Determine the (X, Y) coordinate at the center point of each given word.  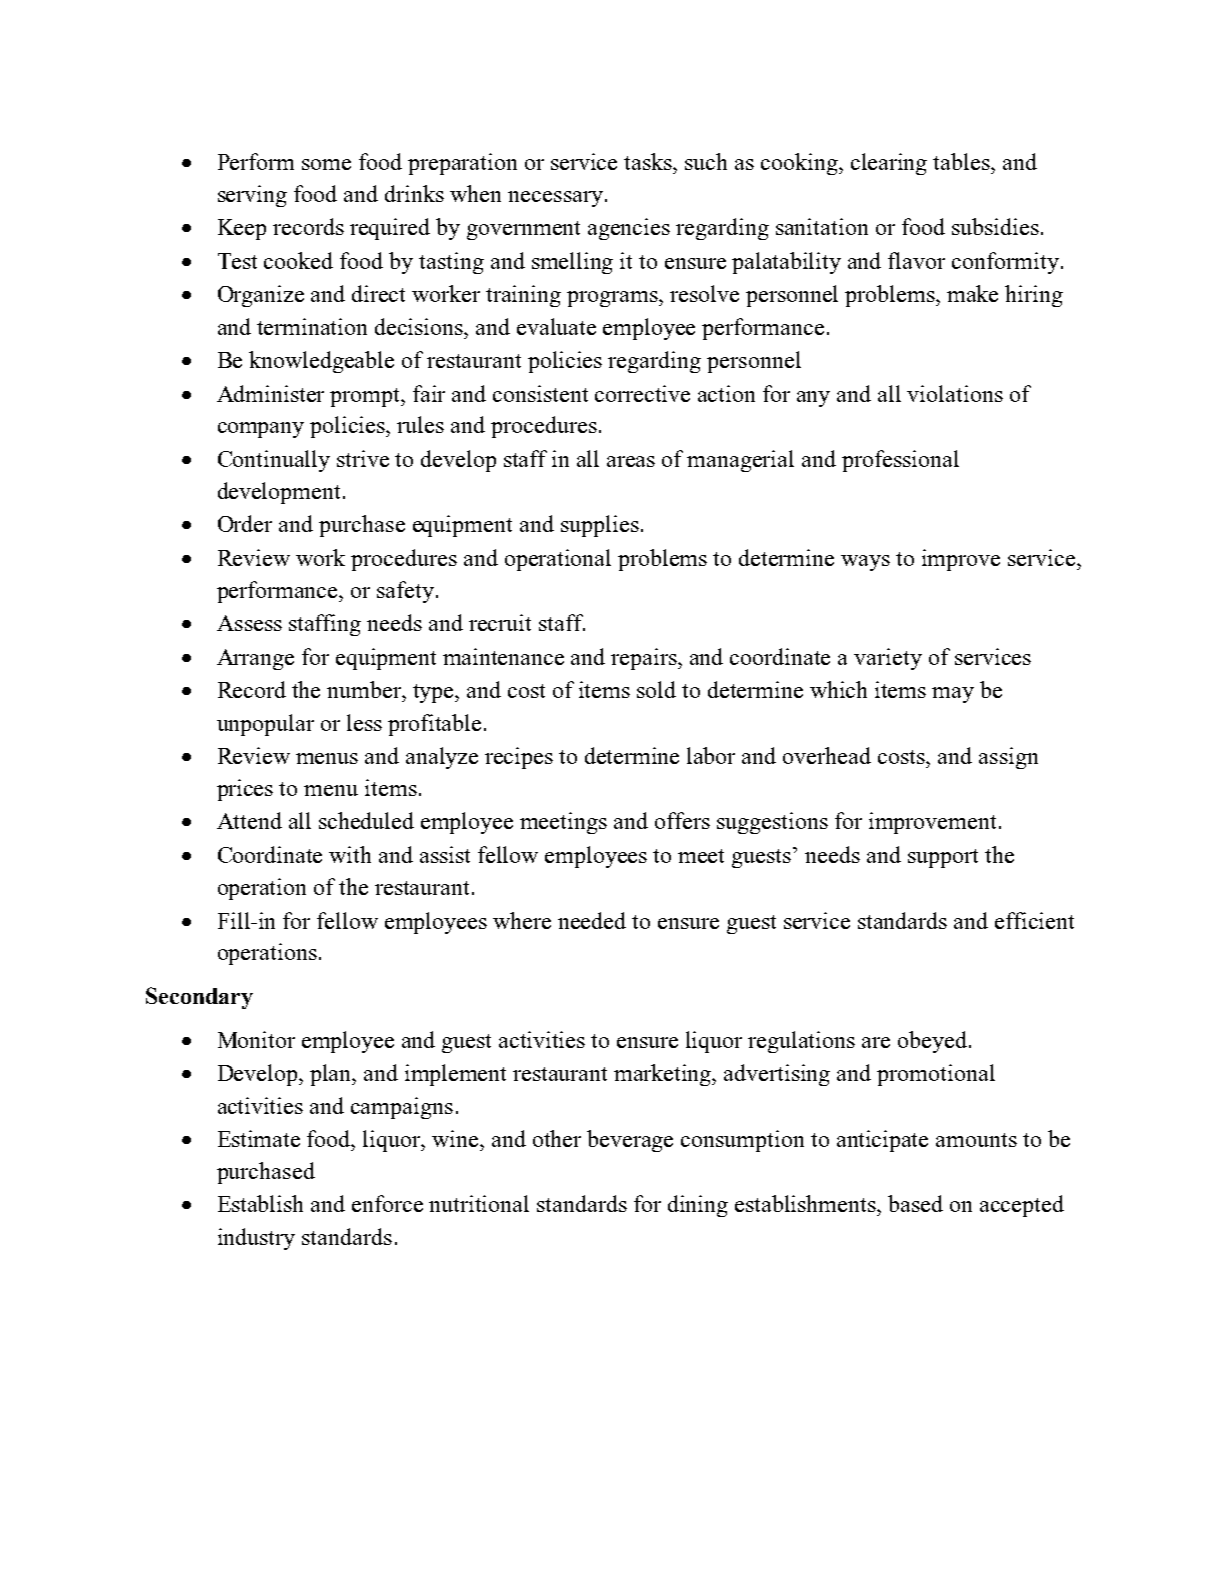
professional (900, 461)
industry (256, 1239)
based (915, 1203)
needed (592, 920)
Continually (274, 461)
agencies (629, 229)
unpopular (265, 725)
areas (631, 461)
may (953, 695)
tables (962, 161)
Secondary (199, 998)
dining (698, 1206)
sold (656, 689)
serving (252, 196)
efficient (1034, 920)
